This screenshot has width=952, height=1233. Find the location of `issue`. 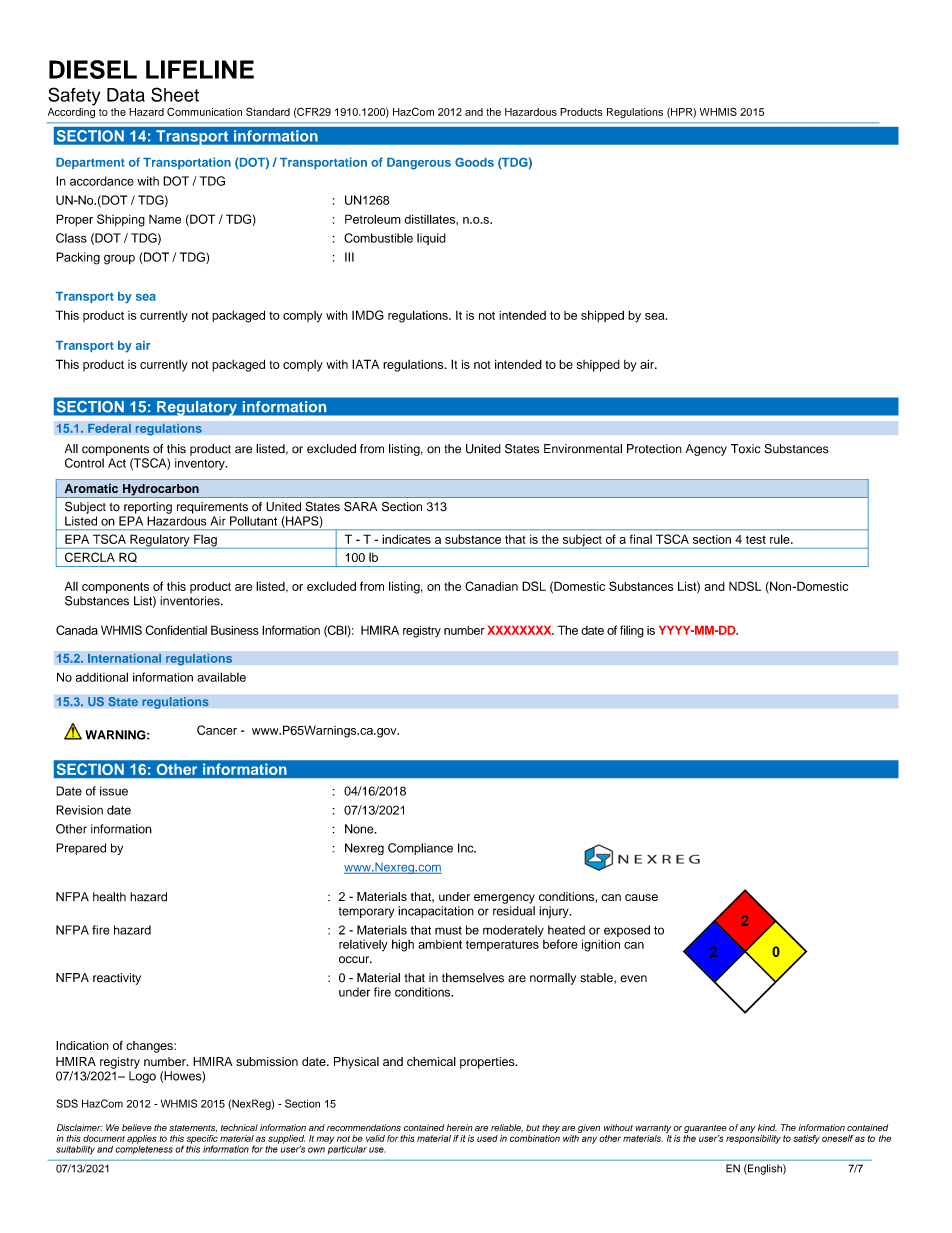

issue is located at coordinates (114, 791).
